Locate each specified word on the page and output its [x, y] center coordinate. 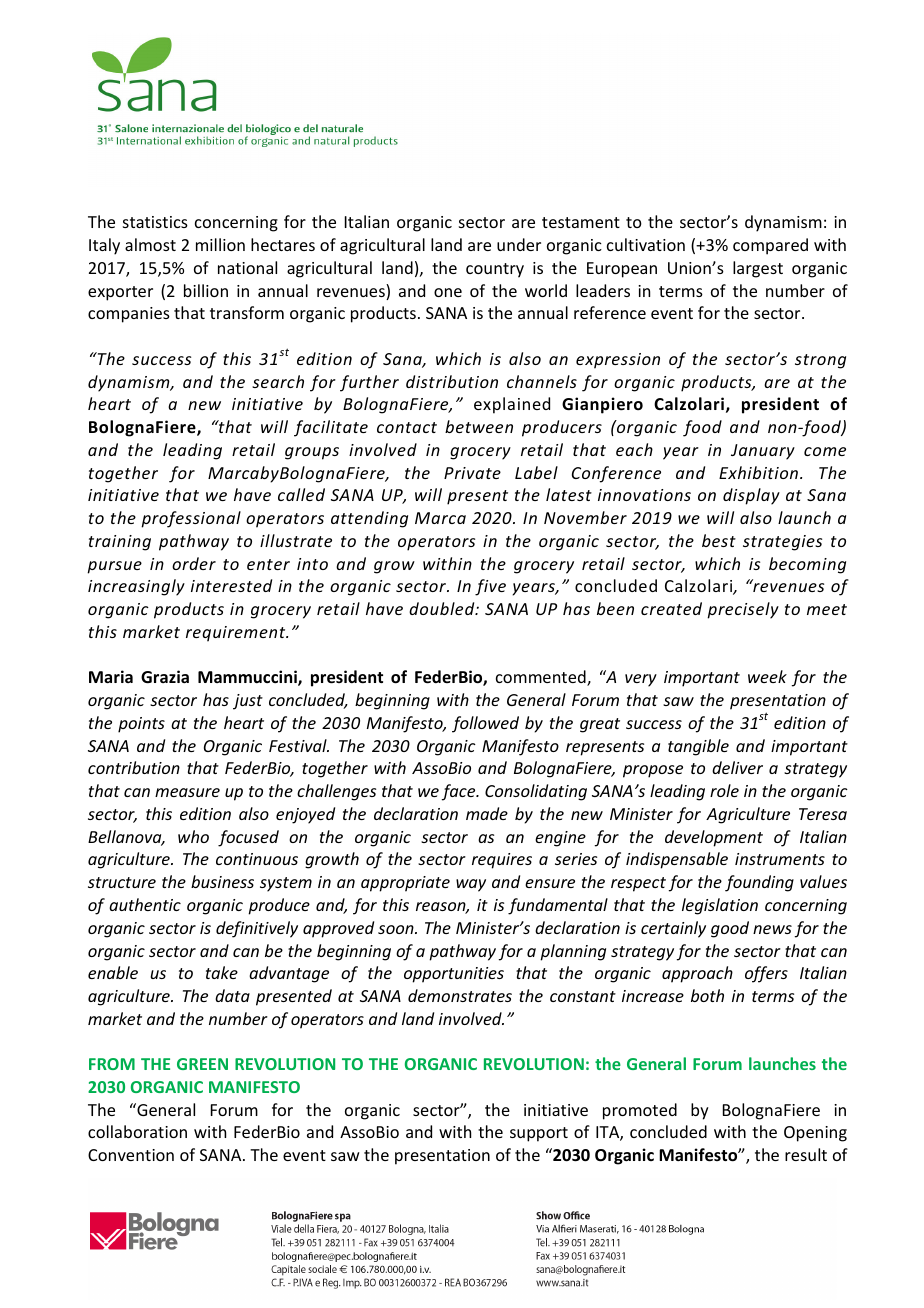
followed [485, 724]
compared [770, 246]
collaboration [137, 1131]
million [220, 244]
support [539, 1134]
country [495, 270]
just [248, 702]
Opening [815, 1134]
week [767, 676]
